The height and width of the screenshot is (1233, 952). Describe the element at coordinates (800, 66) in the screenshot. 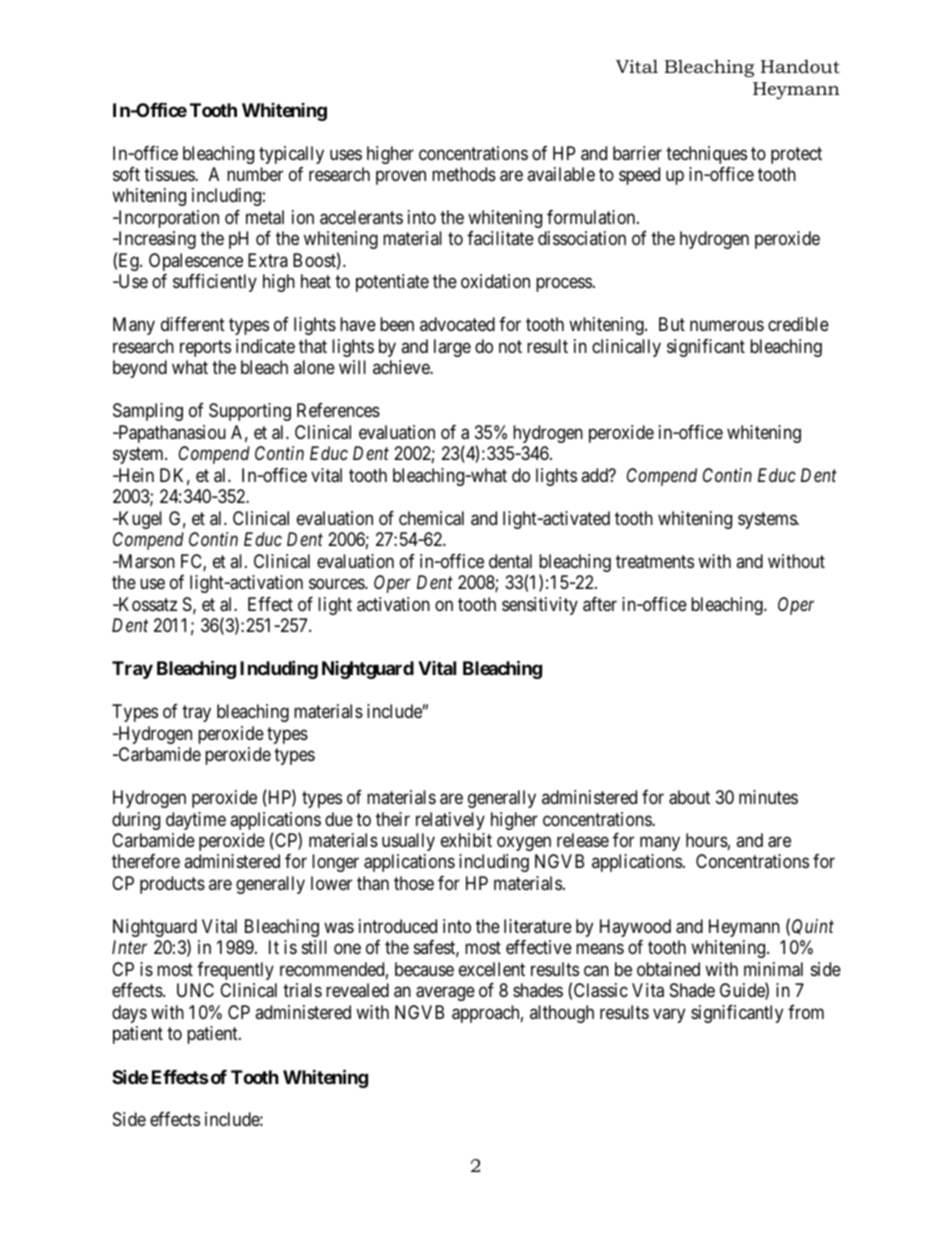

I see `Handout` at that location.
